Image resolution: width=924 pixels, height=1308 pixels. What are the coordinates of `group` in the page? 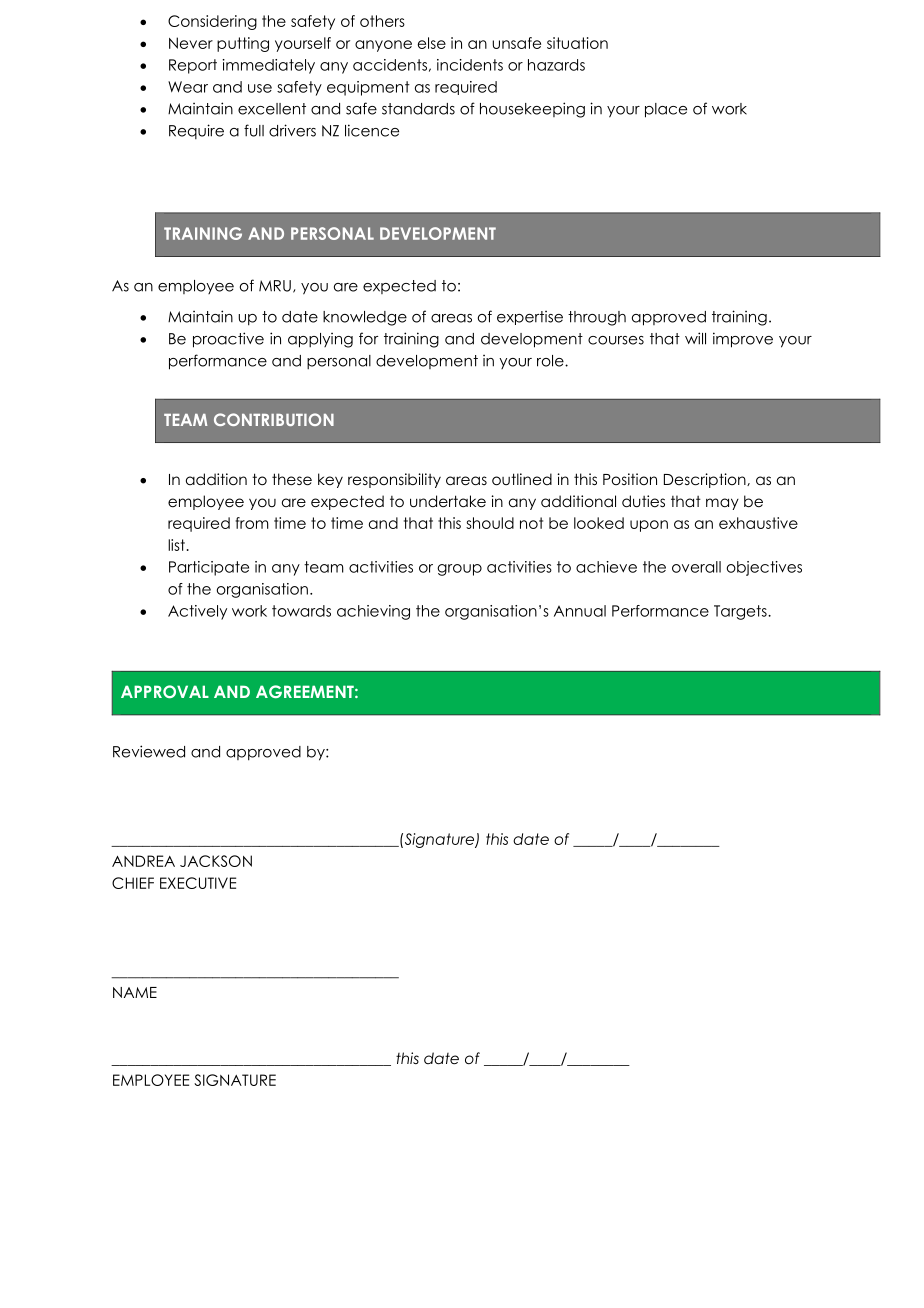 It's located at (459, 570).
